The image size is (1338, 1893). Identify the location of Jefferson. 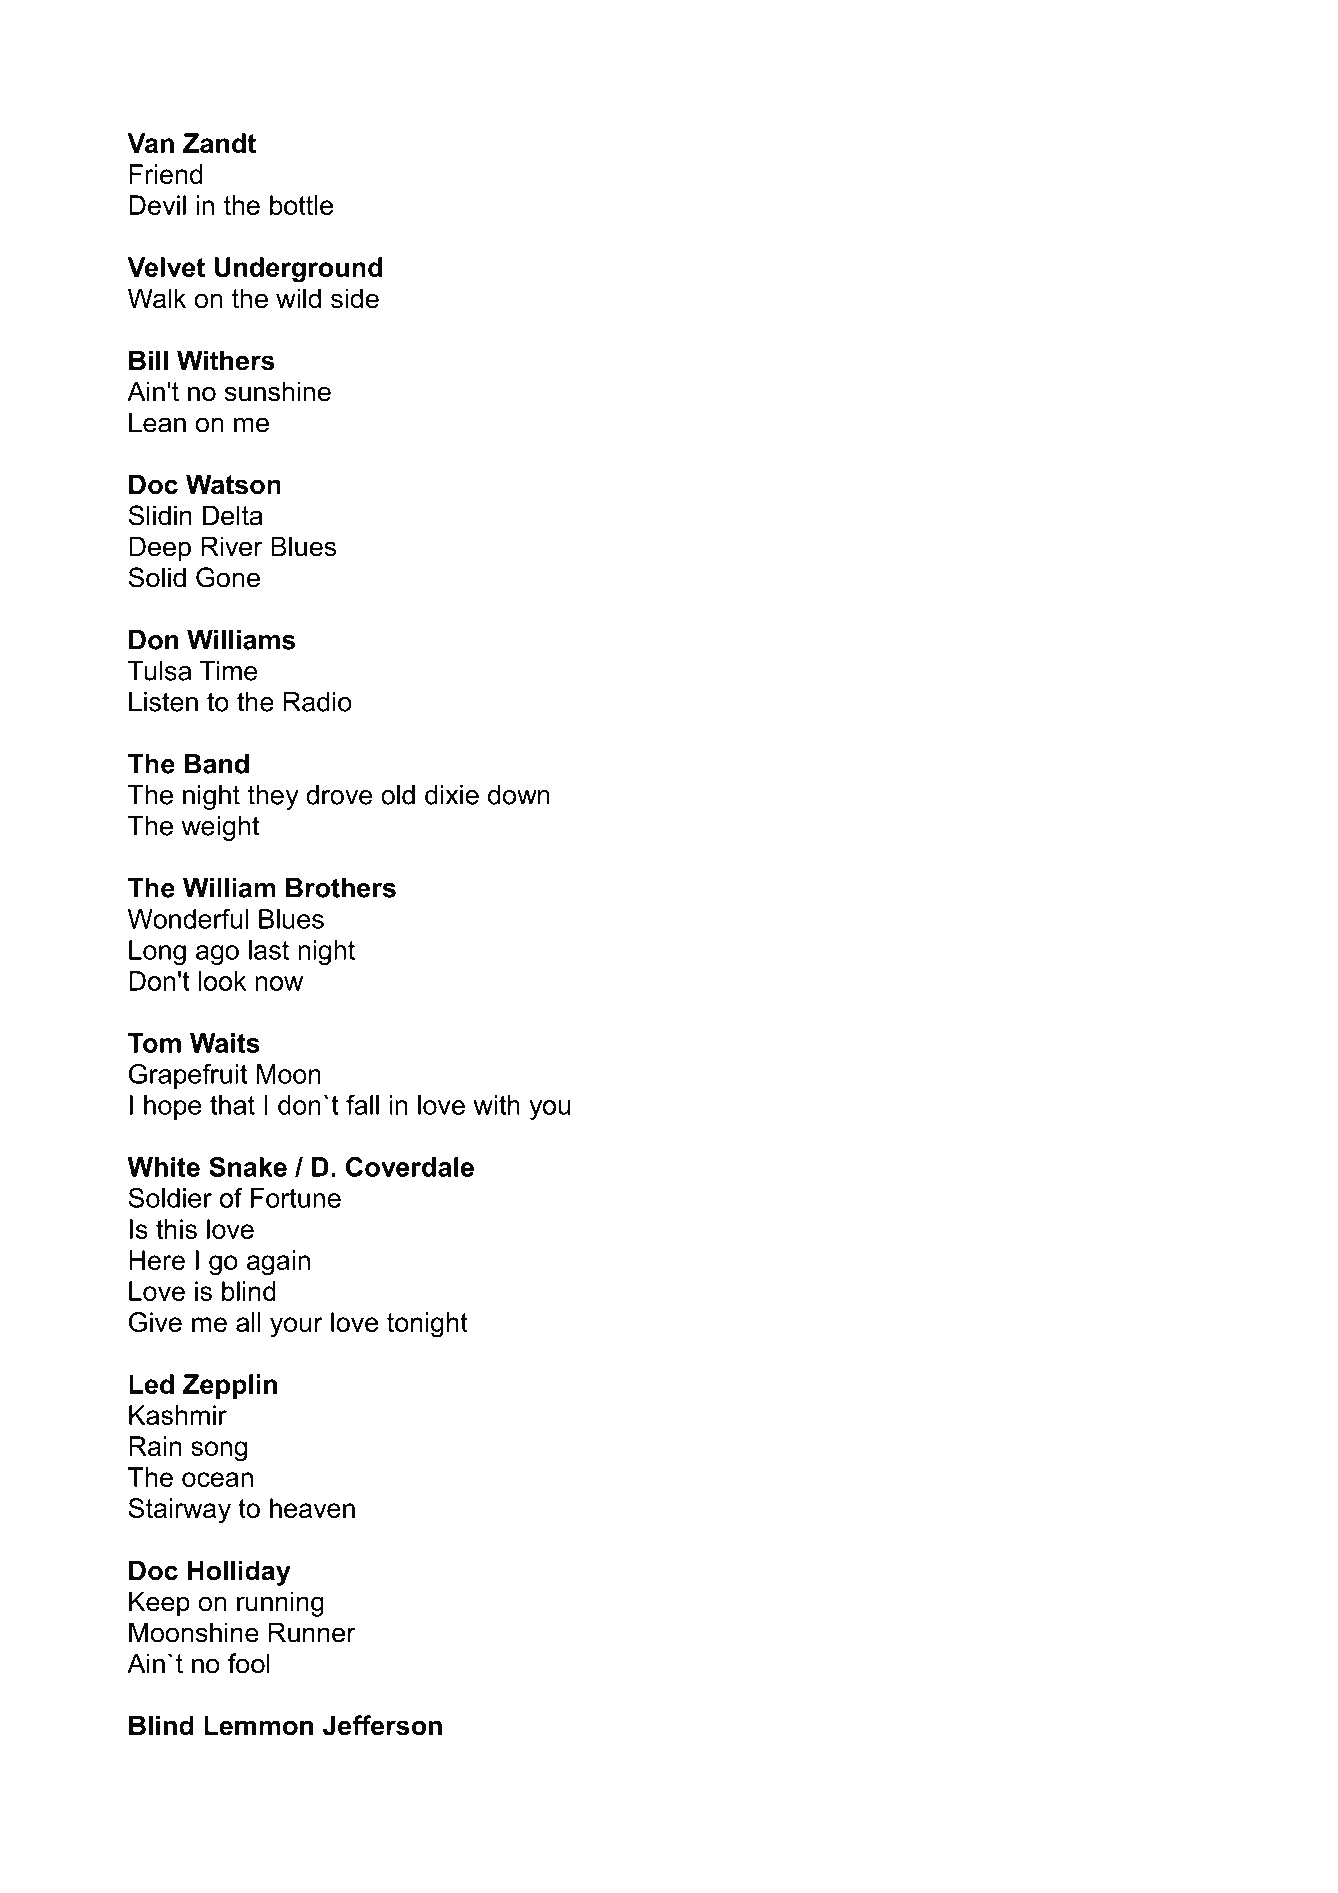
(382, 1725).
